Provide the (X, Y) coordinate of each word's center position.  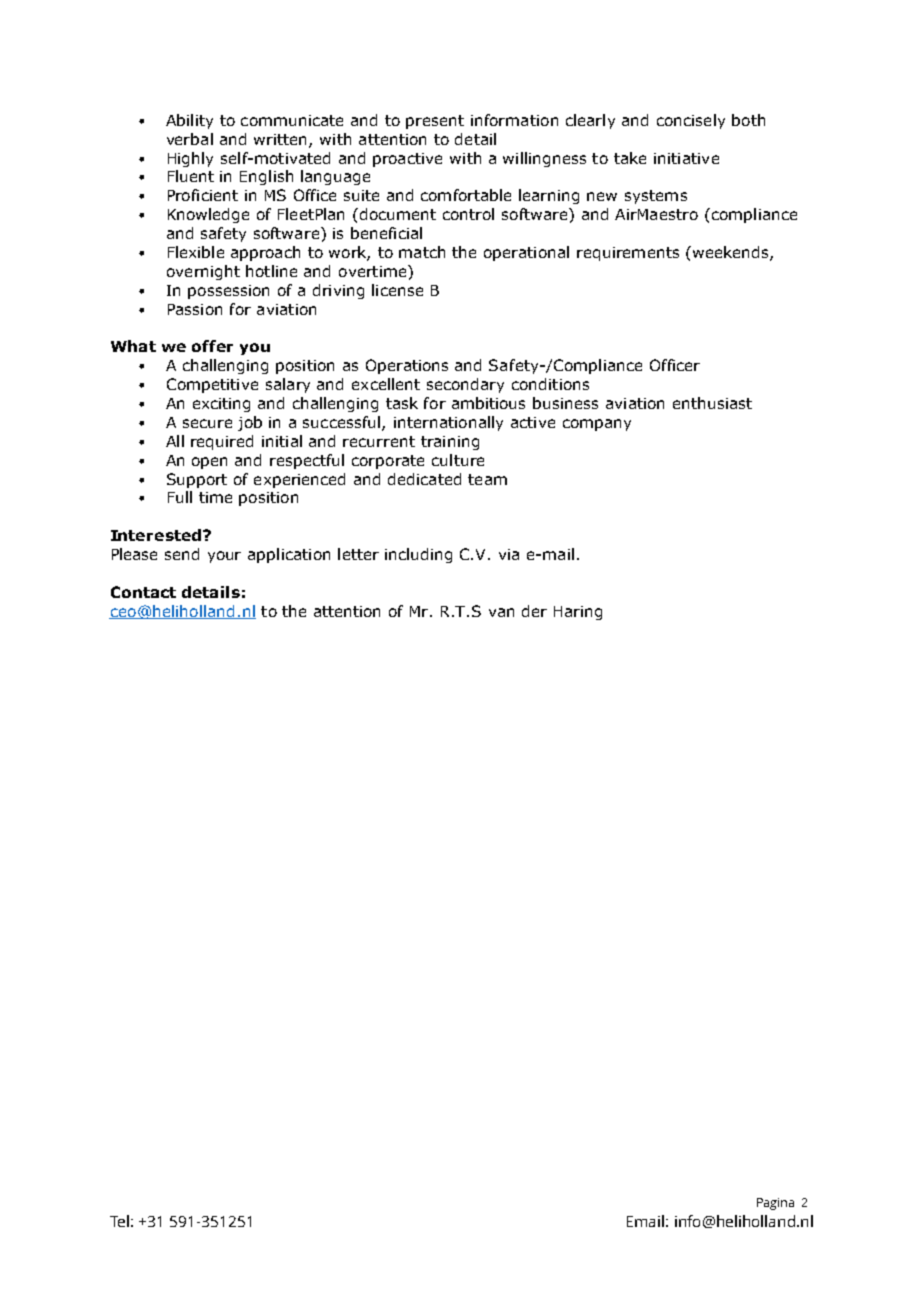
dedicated (424, 479)
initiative (686, 158)
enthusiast (712, 403)
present (435, 122)
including (418, 555)
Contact (143, 592)
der (534, 611)
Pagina (775, 1204)
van (501, 612)
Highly (190, 159)
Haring (578, 613)
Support (197, 480)
